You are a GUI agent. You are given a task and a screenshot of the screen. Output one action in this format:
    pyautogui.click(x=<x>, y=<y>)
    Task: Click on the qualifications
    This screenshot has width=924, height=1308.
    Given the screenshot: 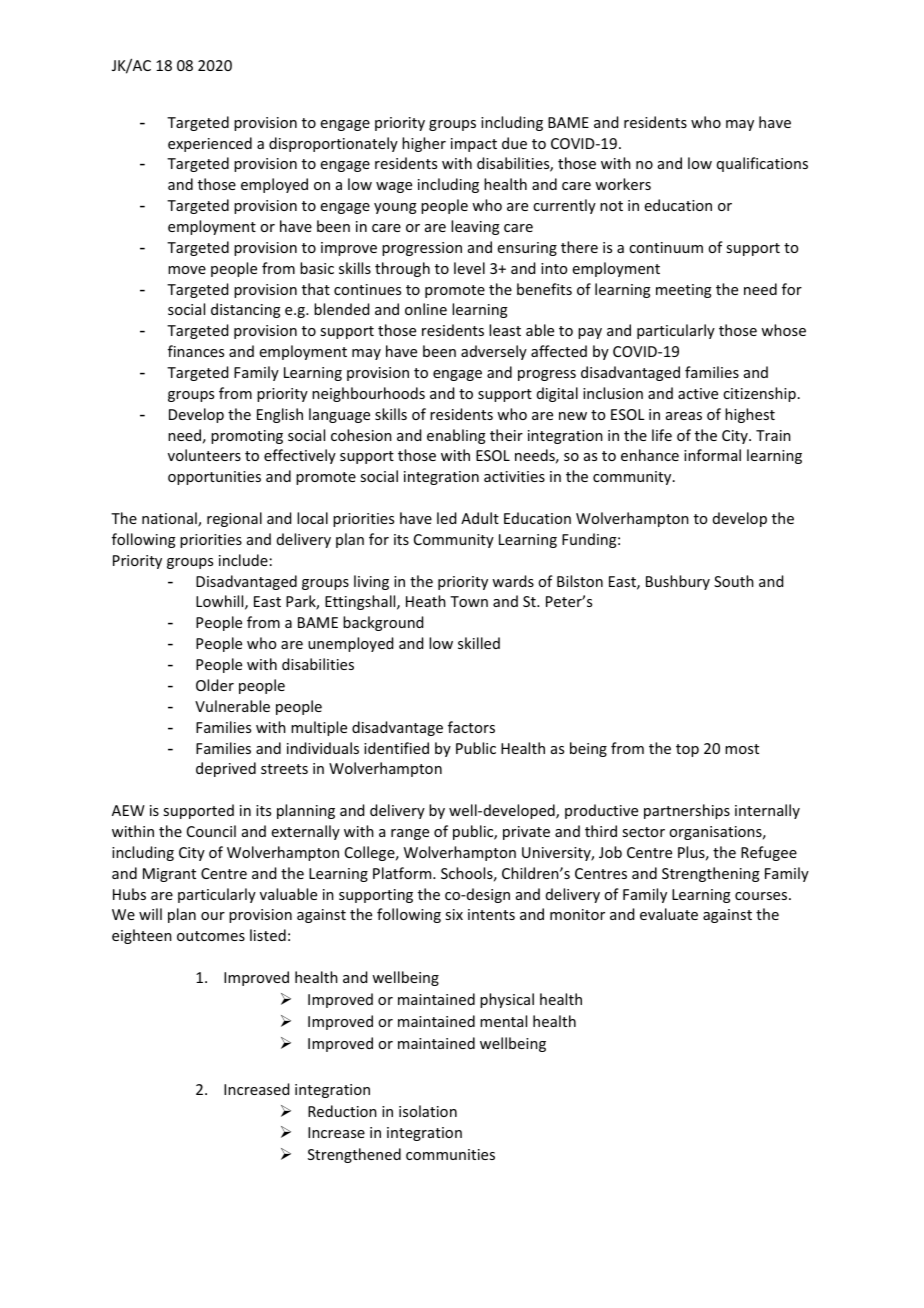 What is the action you would take?
    pyautogui.click(x=762, y=164)
